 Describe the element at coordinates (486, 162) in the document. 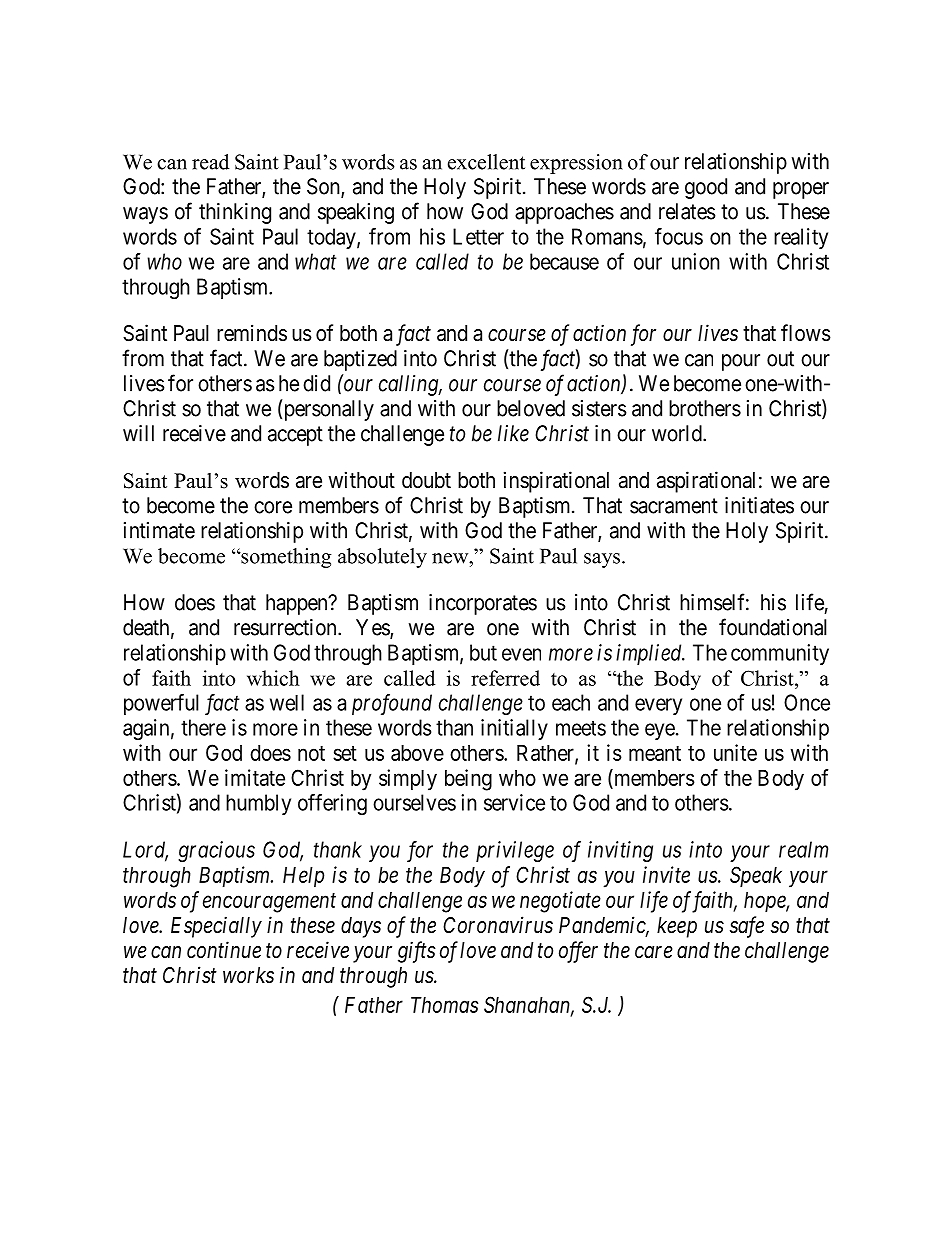

I see `excellent` at that location.
